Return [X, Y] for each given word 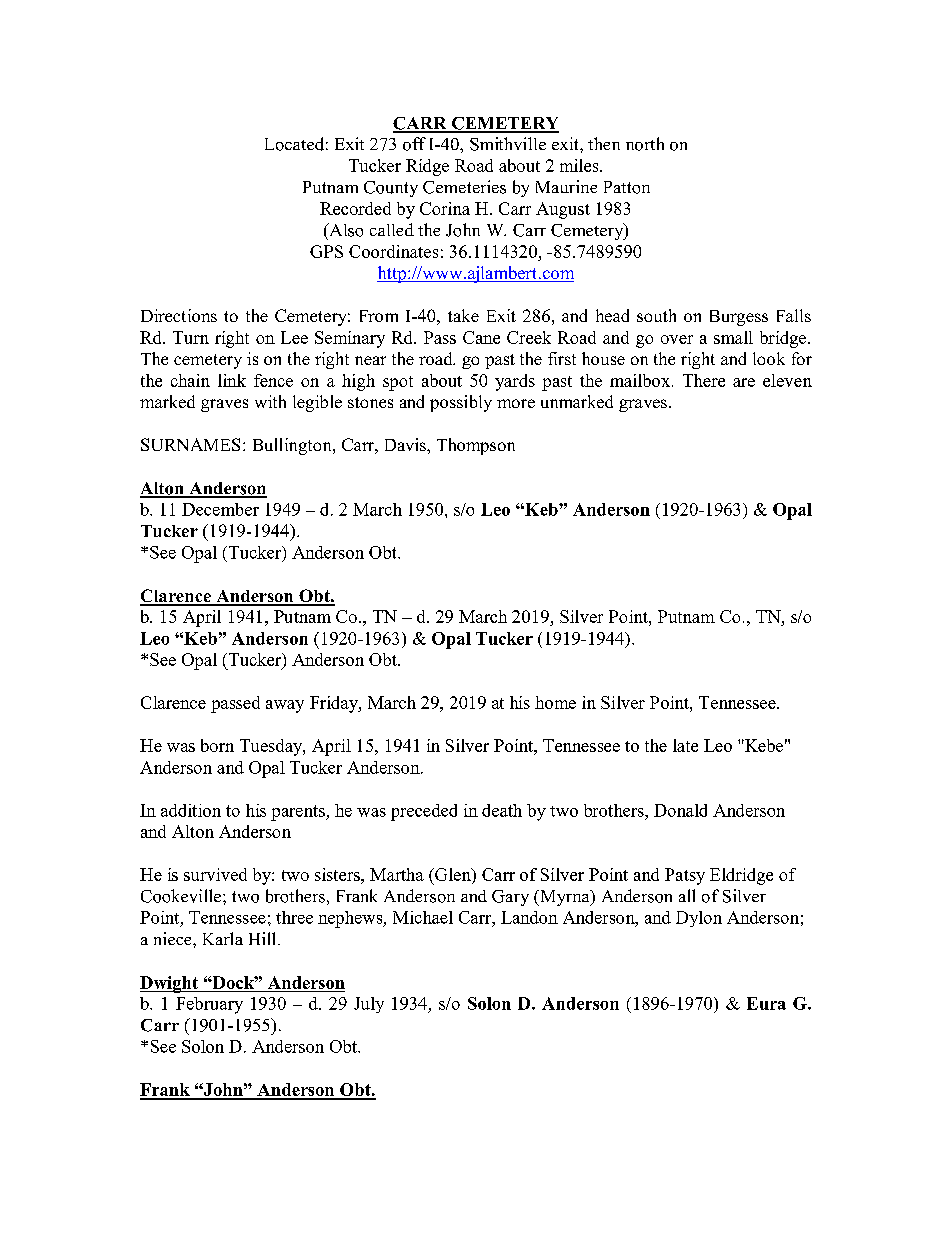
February [209, 1005]
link [232, 380]
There [704, 380]
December [220, 509]
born [217, 745]
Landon [529, 917]
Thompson [476, 446]
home [555, 702]
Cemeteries [464, 187]
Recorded [355, 208]
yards [515, 382]
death [502, 810]
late [685, 745]
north [645, 144]
